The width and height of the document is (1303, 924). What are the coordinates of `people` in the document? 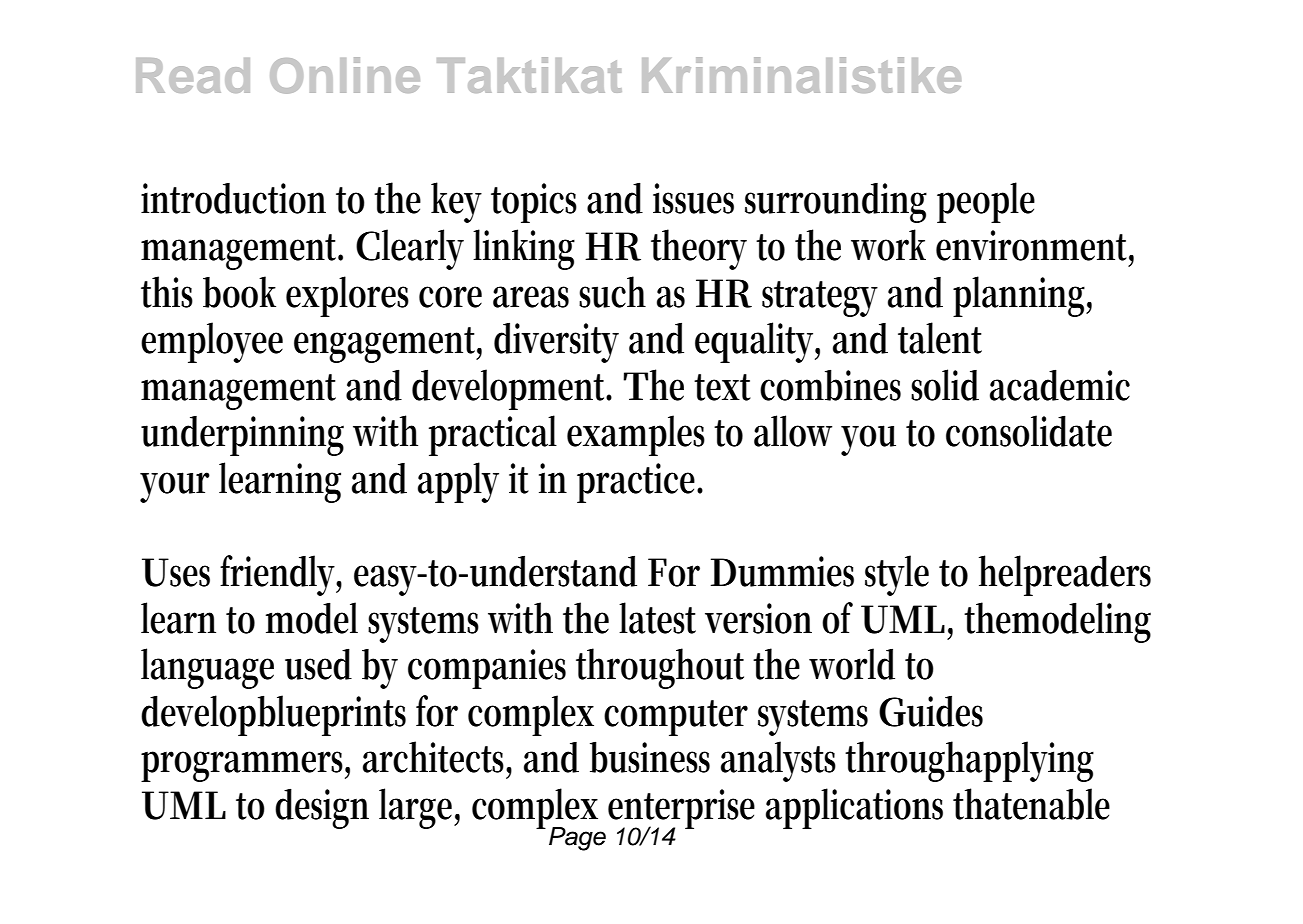 It's located at (986, 202).
